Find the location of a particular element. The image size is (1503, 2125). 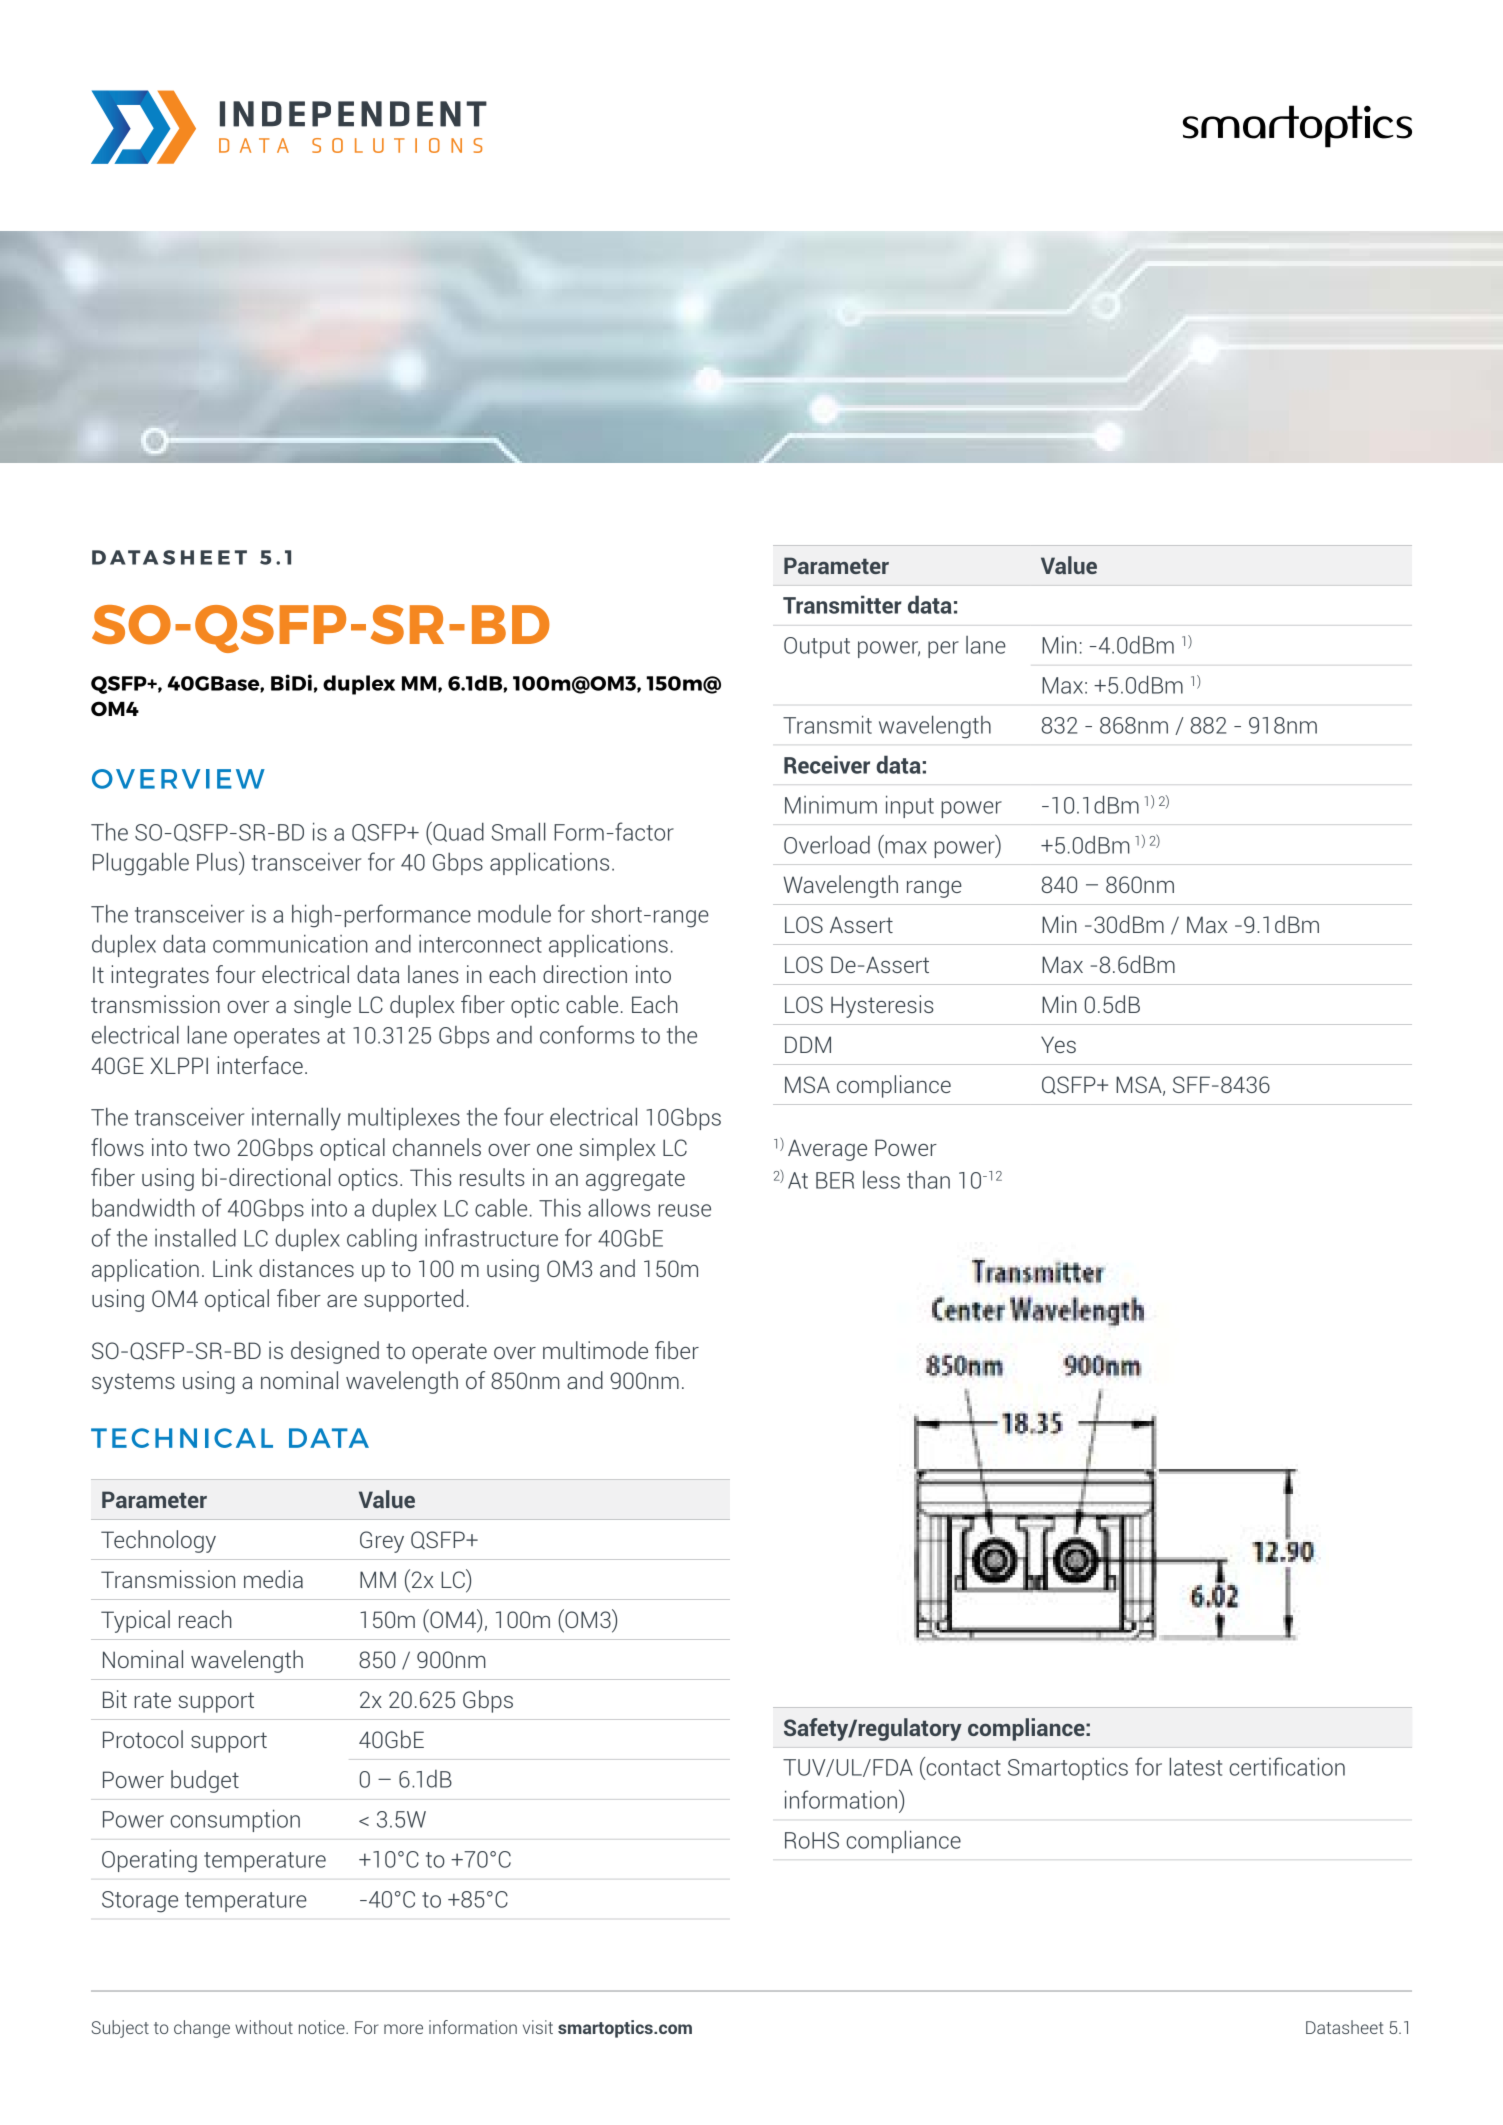

latest is located at coordinates (1195, 1766).
